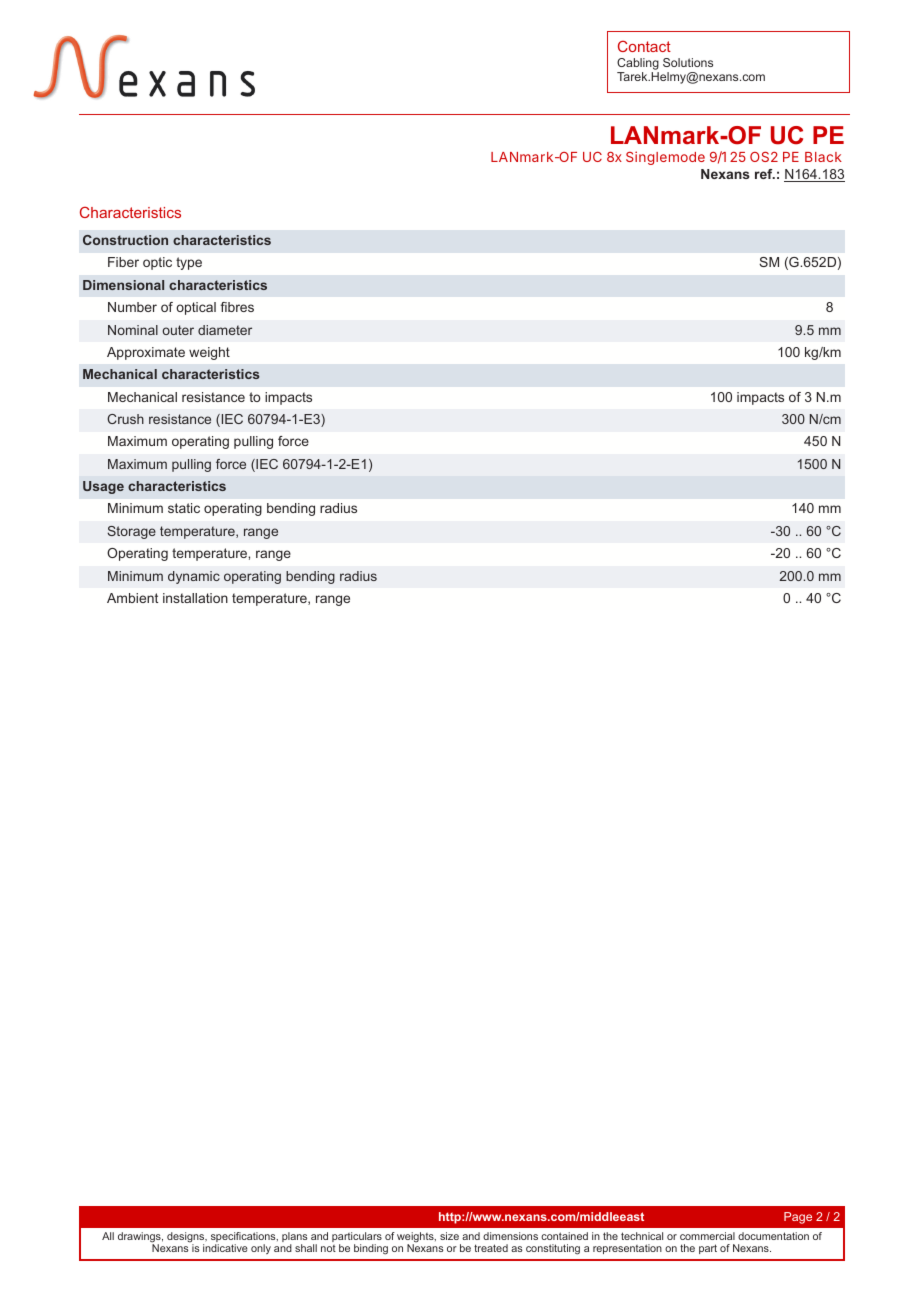 Image resolution: width=924 pixels, height=1307 pixels. Describe the element at coordinates (449, 1236) in the page. I see `size` at that location.
